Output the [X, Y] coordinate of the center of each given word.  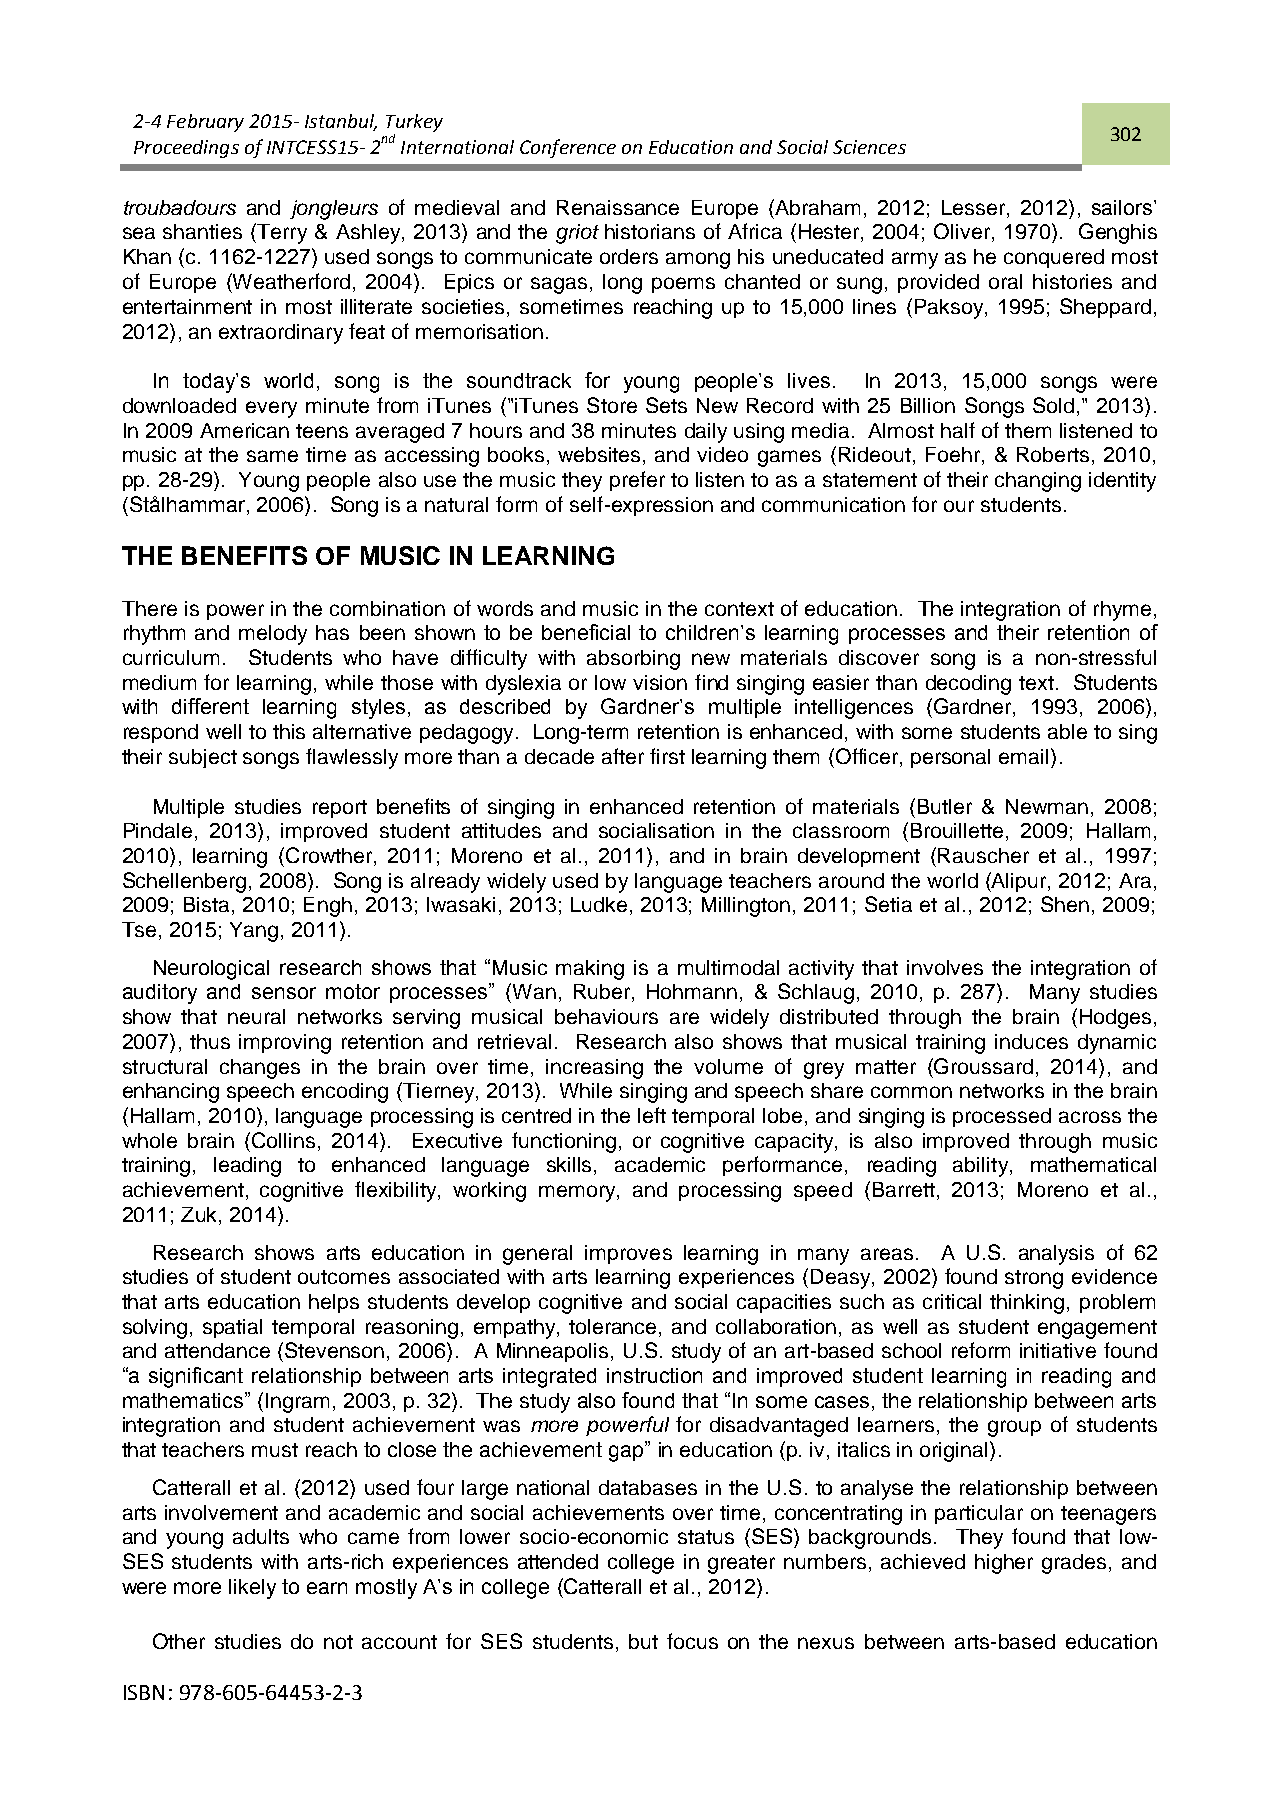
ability [982, 1167]
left [652, 1115]
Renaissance [618, 207]
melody [273, 635]
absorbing [633, 660]
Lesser [975, 209]
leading [247, 1167]
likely [252, 1589]
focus [692, 1641]
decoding [968, 685]
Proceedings [186, 149]
